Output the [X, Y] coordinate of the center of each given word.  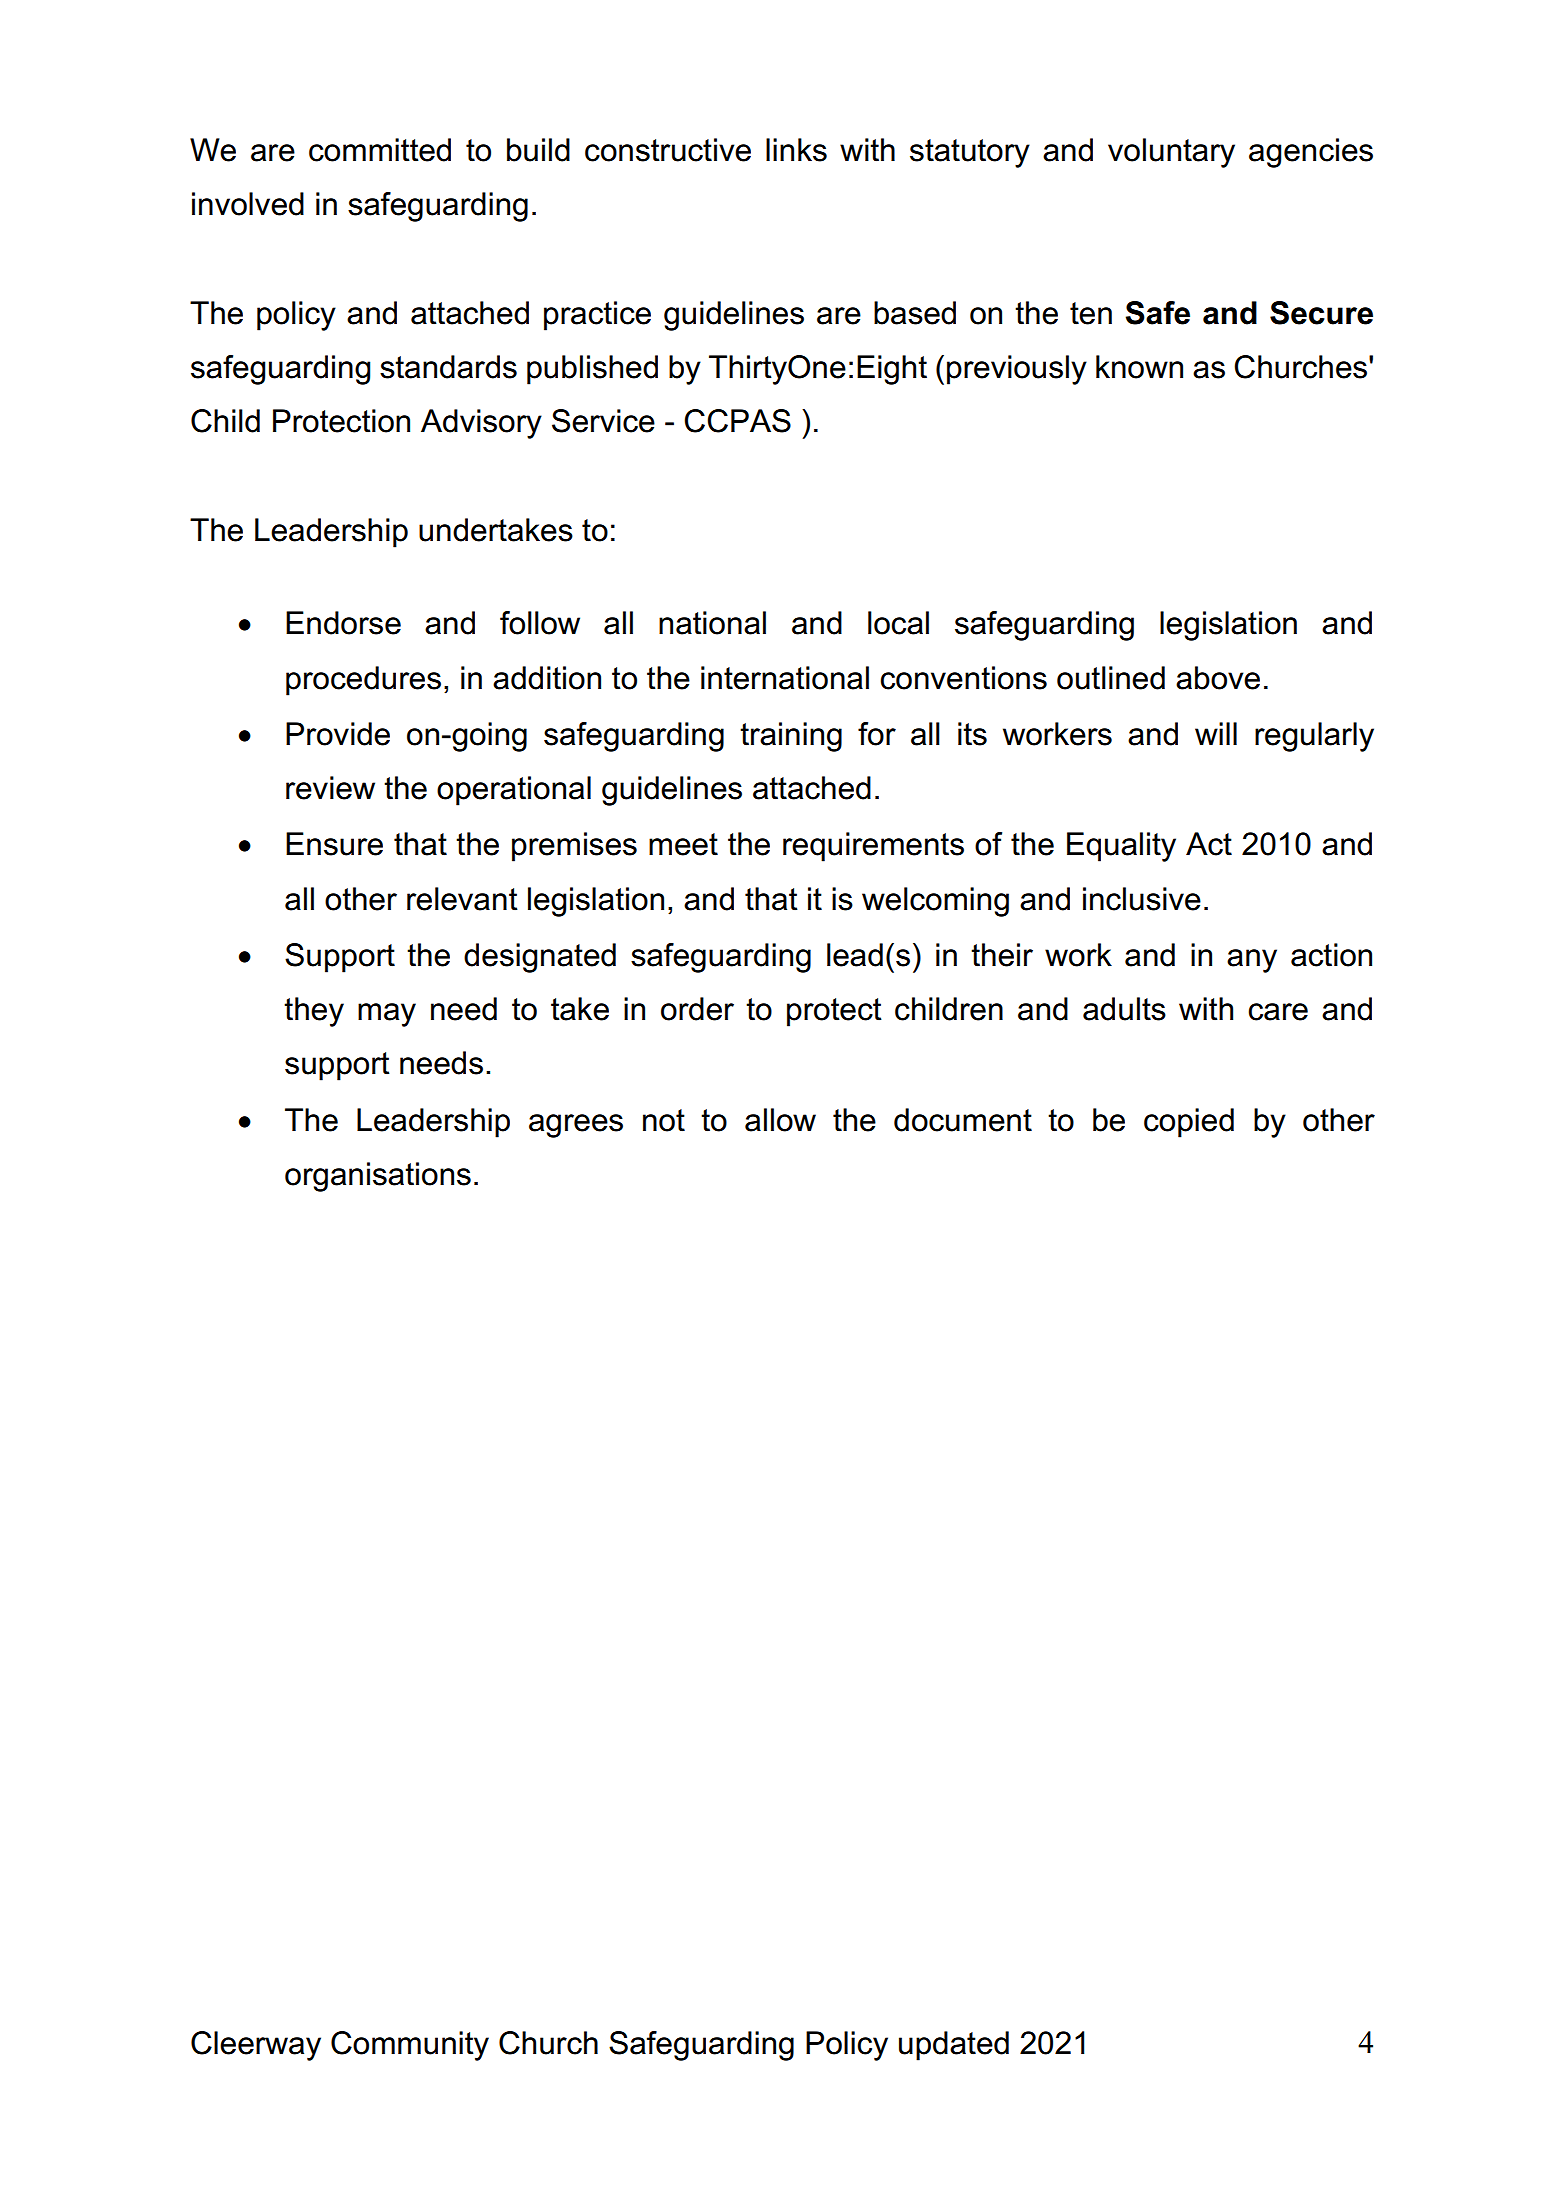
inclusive [1142, 899]
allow [780, 1120]
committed [380, 150]
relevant [462, 899]
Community [410, 2046]
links [796, 150]
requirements [873, 847]
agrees [576, 1126]
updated [954, 2046]
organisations [378, 1177]
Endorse [343, 623]
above [1218, 678]
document [963, 1120]
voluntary [1171, 153]
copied [1189, 1123]
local [898, 623]
